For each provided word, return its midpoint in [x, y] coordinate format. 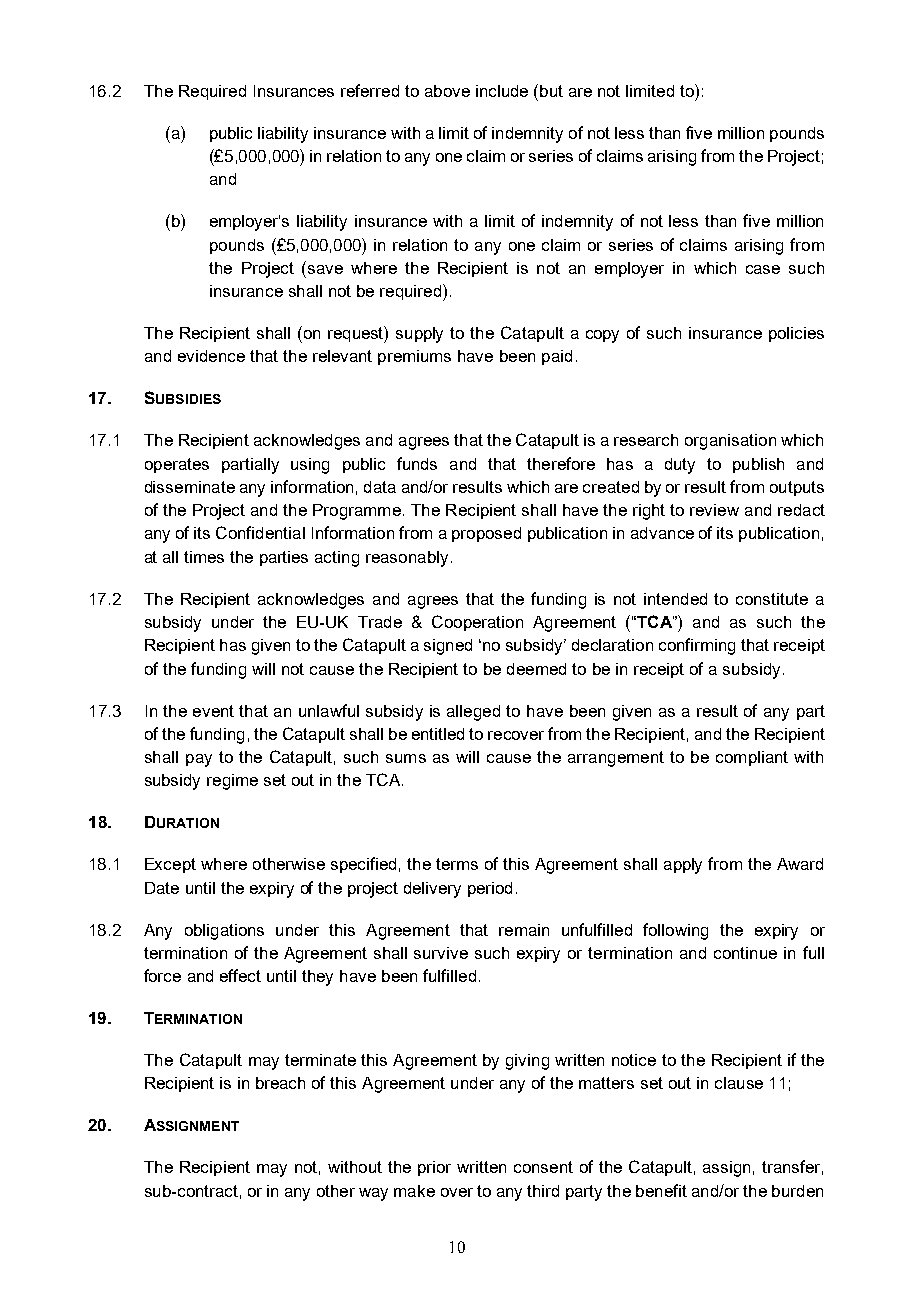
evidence [211, 356]
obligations [224, 932]
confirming [697, 646]
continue [745, 953]
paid [557, 357]
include [502, 91]
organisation [730, 442]
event [213, 711]
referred [370, 90]
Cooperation [477, 623]
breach [280, 1083]
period [490, 889]
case [763, 269]
